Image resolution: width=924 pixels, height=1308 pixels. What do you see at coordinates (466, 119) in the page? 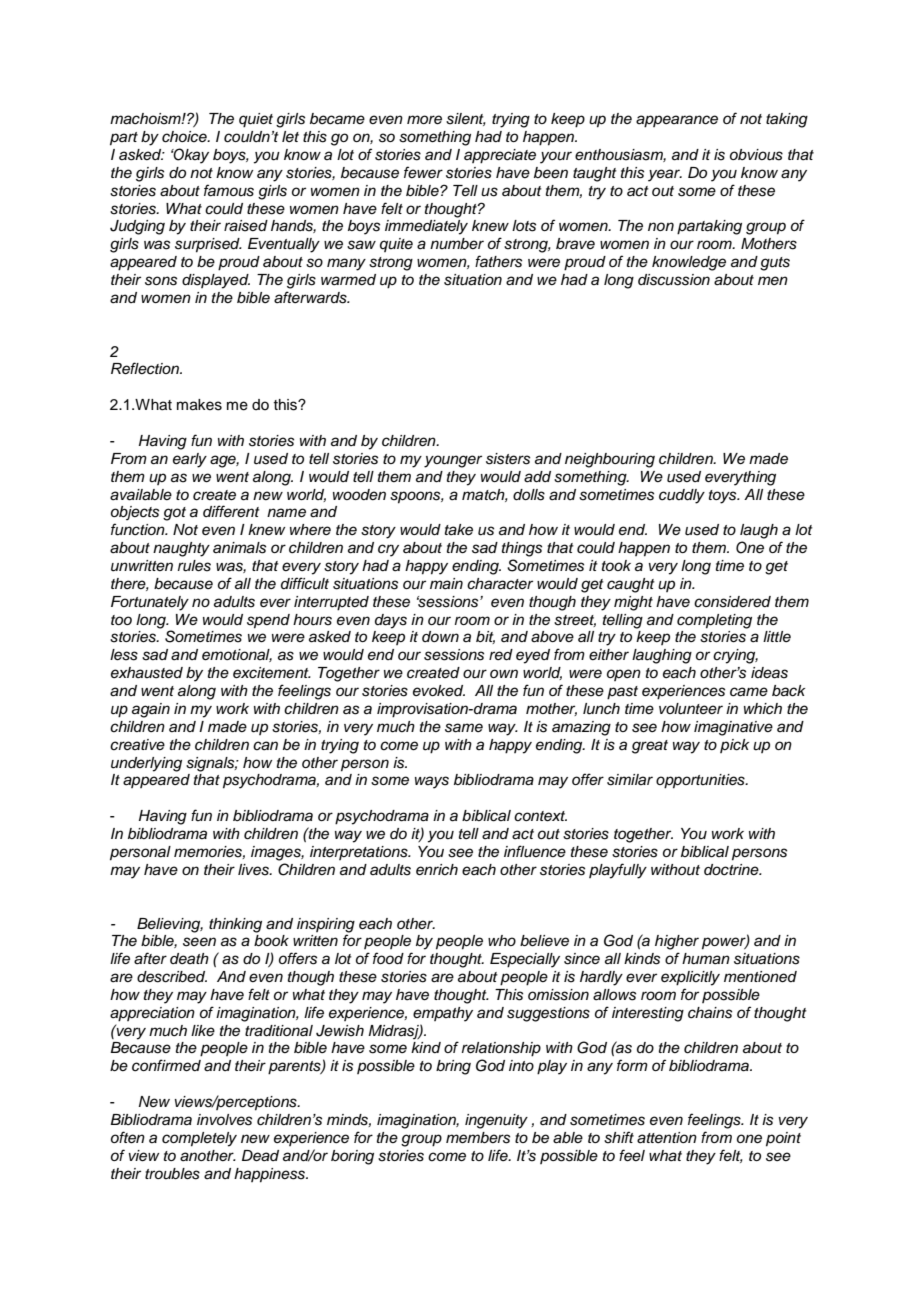
I see `silent` at bounding box center [466, 119].
